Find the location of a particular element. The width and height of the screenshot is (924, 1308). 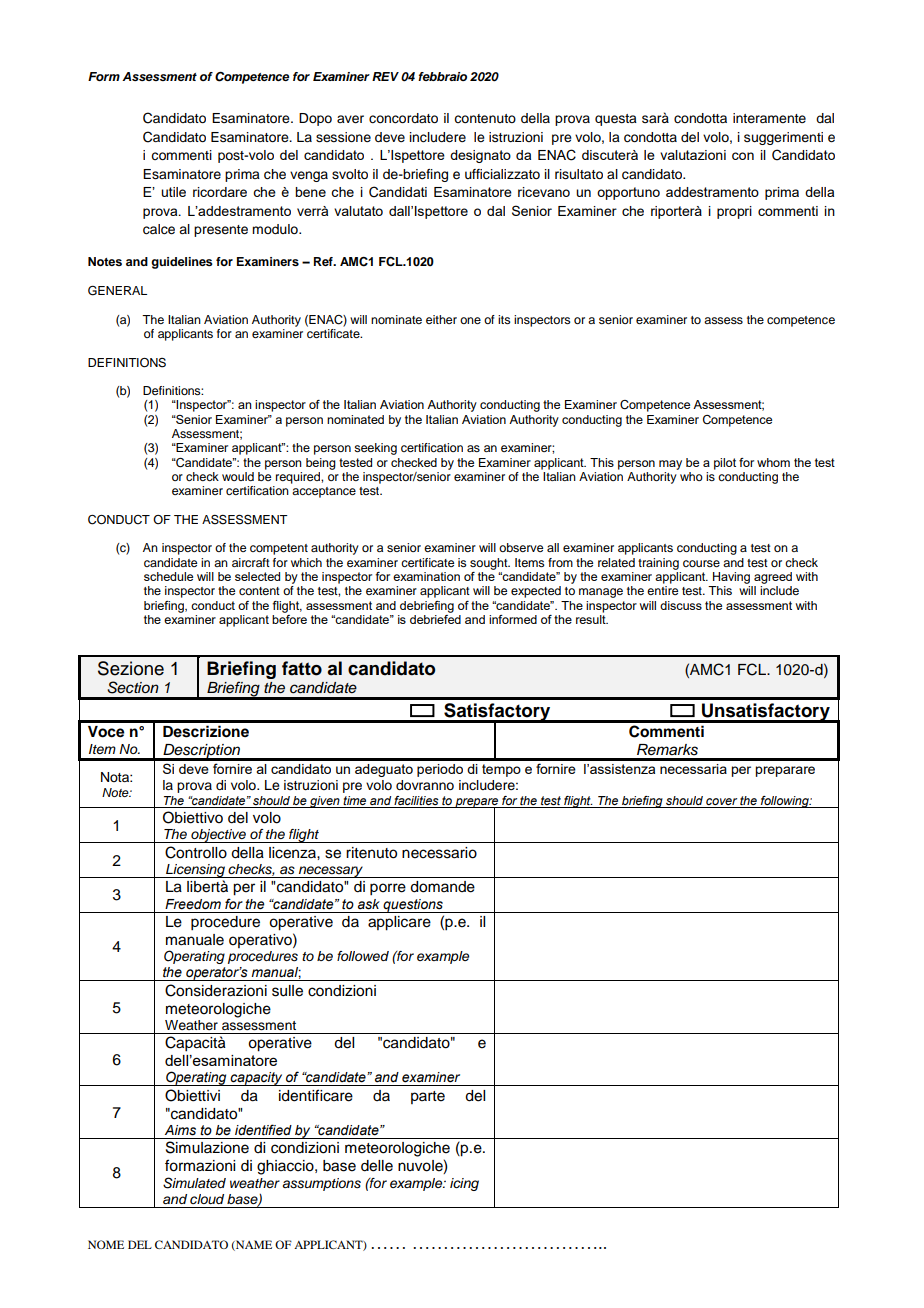

seeking is located at coordinates (375, 449).
